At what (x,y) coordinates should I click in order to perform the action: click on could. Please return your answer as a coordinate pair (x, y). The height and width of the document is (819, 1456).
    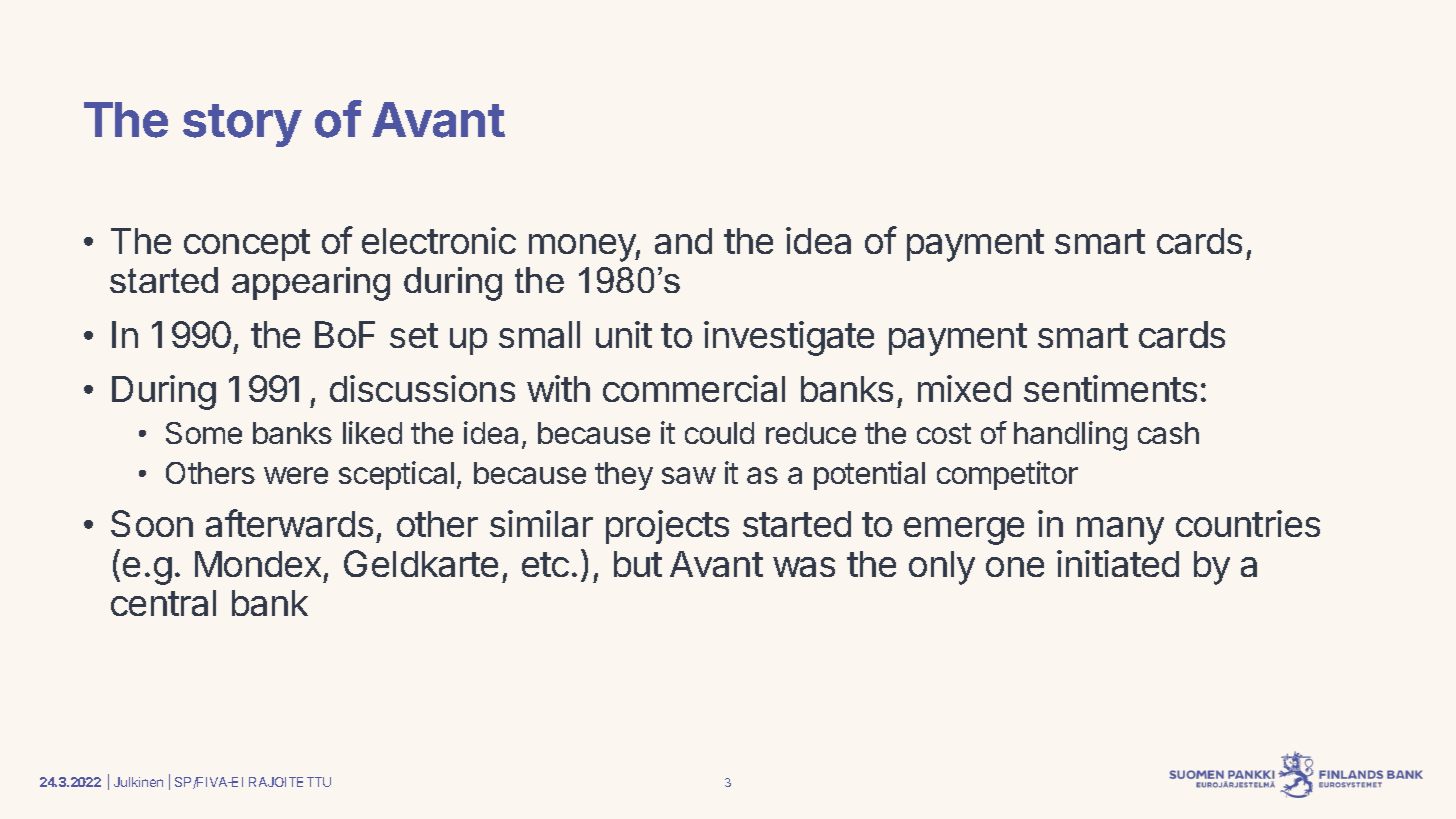
    Looking at the image, I should click on (719, 433).
